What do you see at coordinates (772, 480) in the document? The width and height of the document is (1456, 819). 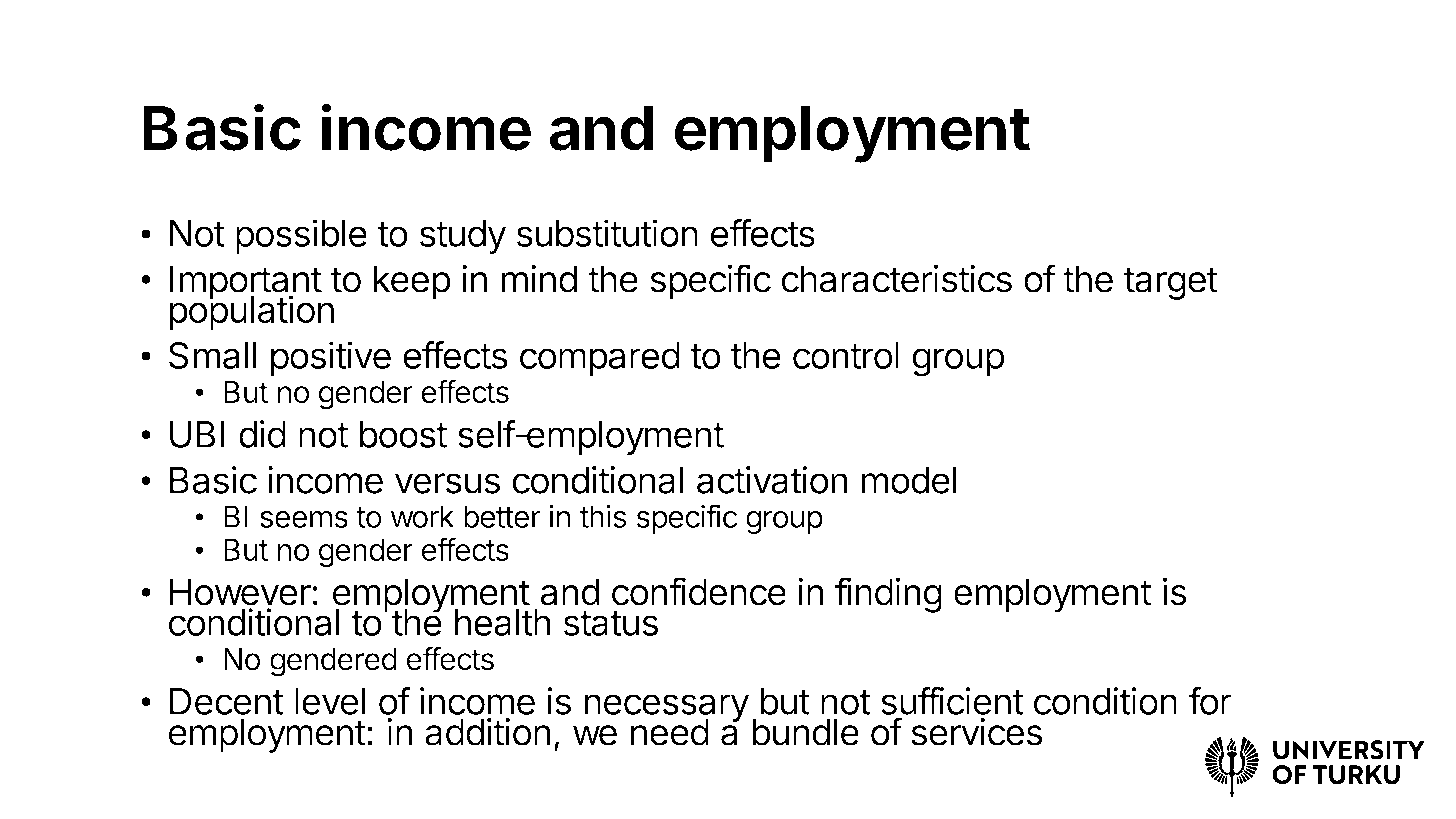 I see `activation` at bounding box center [772, 480].
